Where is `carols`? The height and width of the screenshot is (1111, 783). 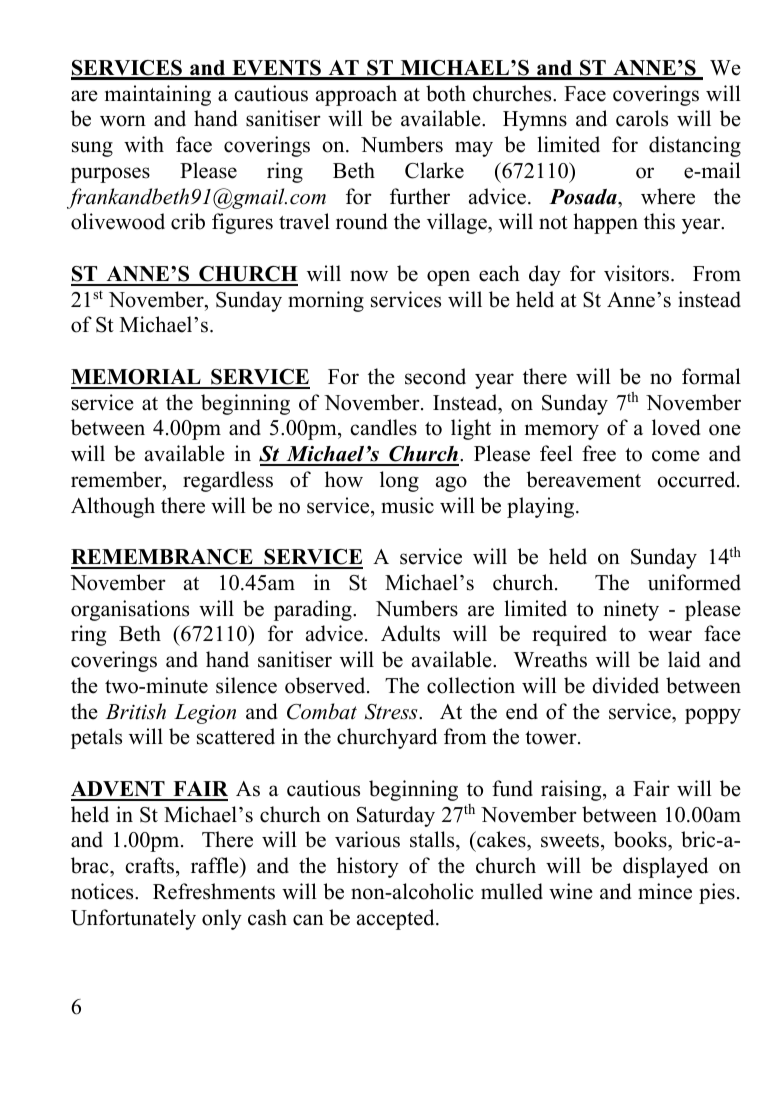
carols is located at coordinates (642, 118).
